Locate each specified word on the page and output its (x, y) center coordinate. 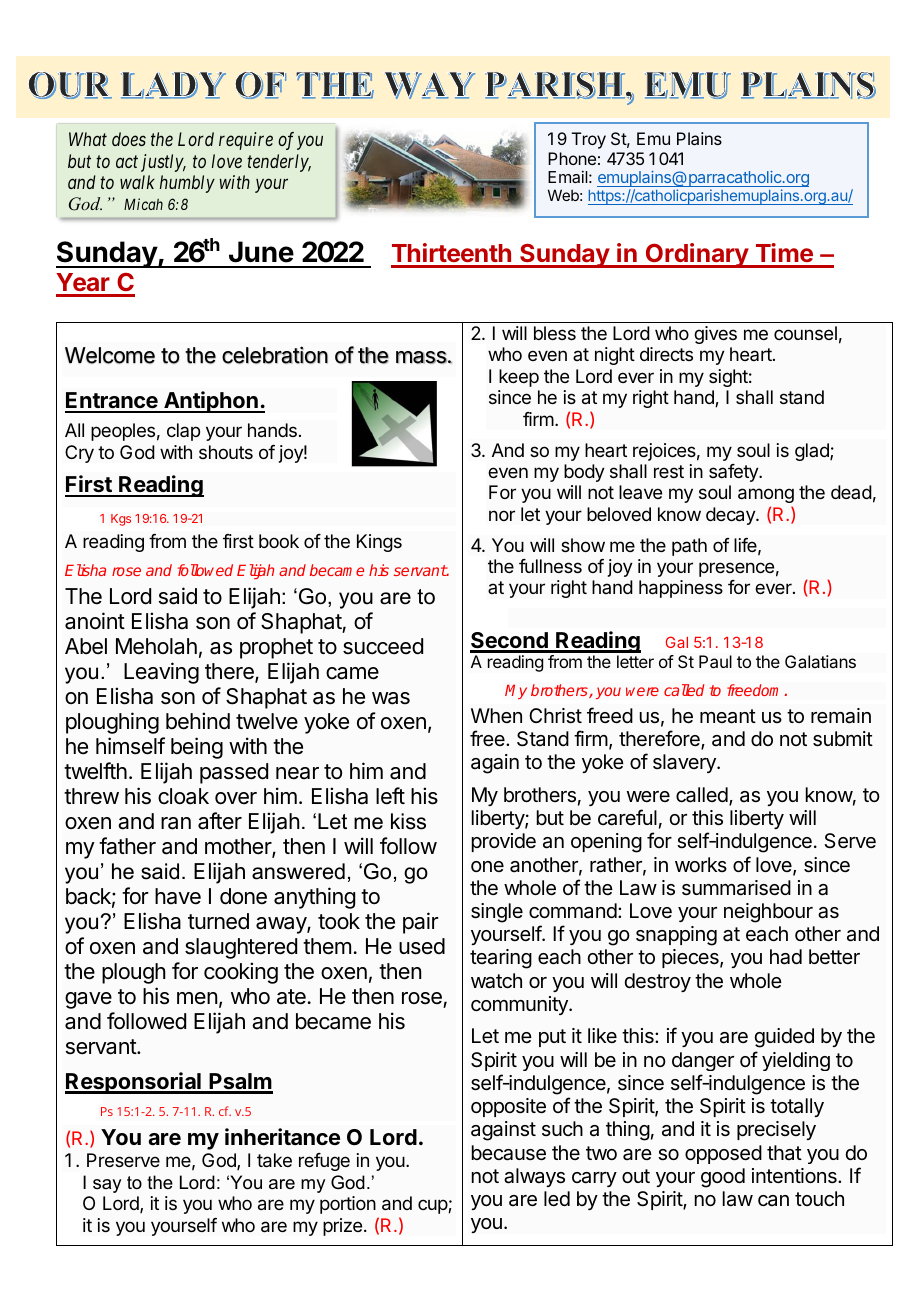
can (773, 1201)
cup (433, 1206)
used (422, 946)
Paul (715, 662)
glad (813, 452)
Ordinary (697, 255)
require (246, 141)
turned (218, 921)
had (786, 957)
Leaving (161, 673)
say (107, 1186)
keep (519, 378)
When (496, 715)
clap (183, 432)
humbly (187, 184)
